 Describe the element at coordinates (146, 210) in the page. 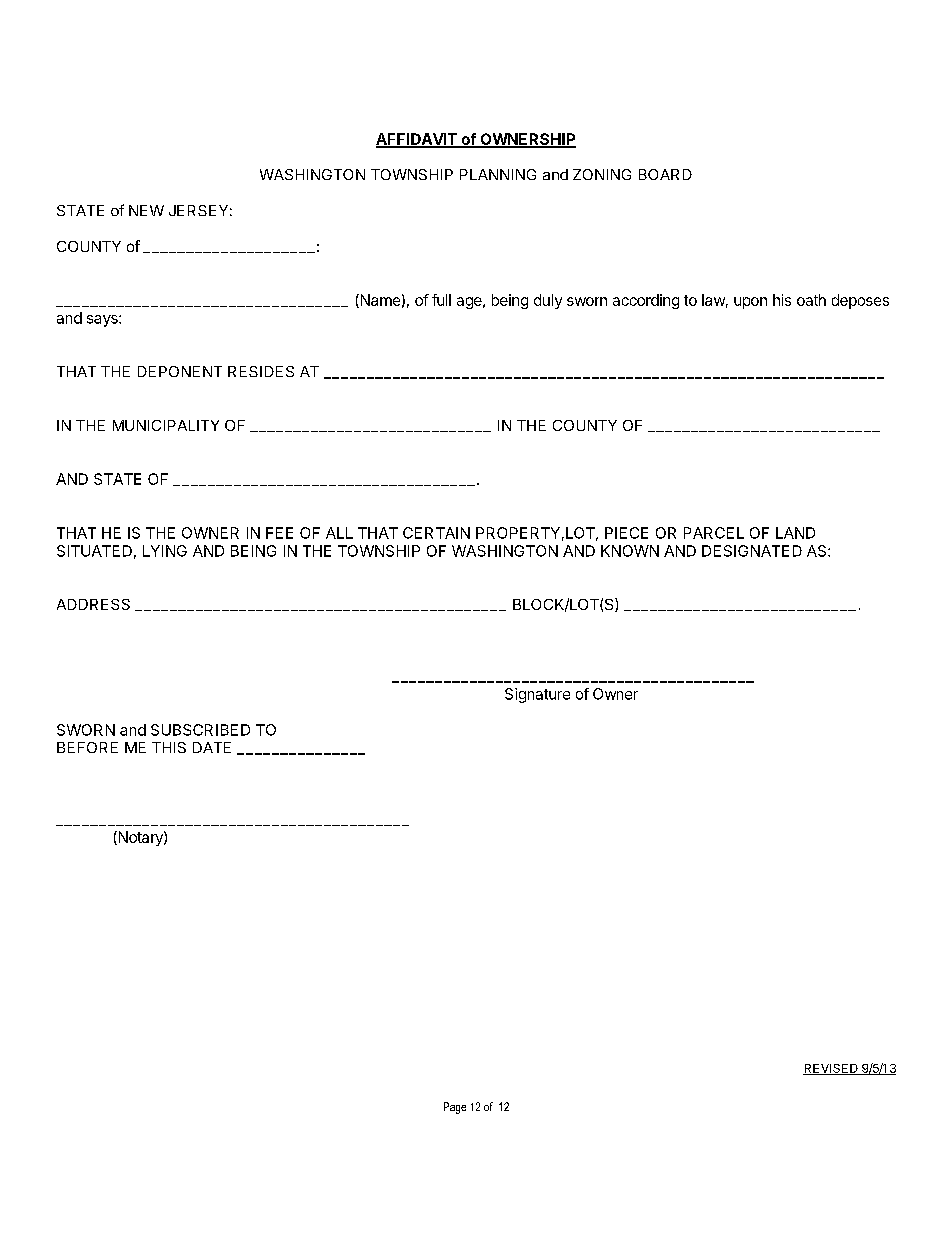

I see `NEW` at that location.
